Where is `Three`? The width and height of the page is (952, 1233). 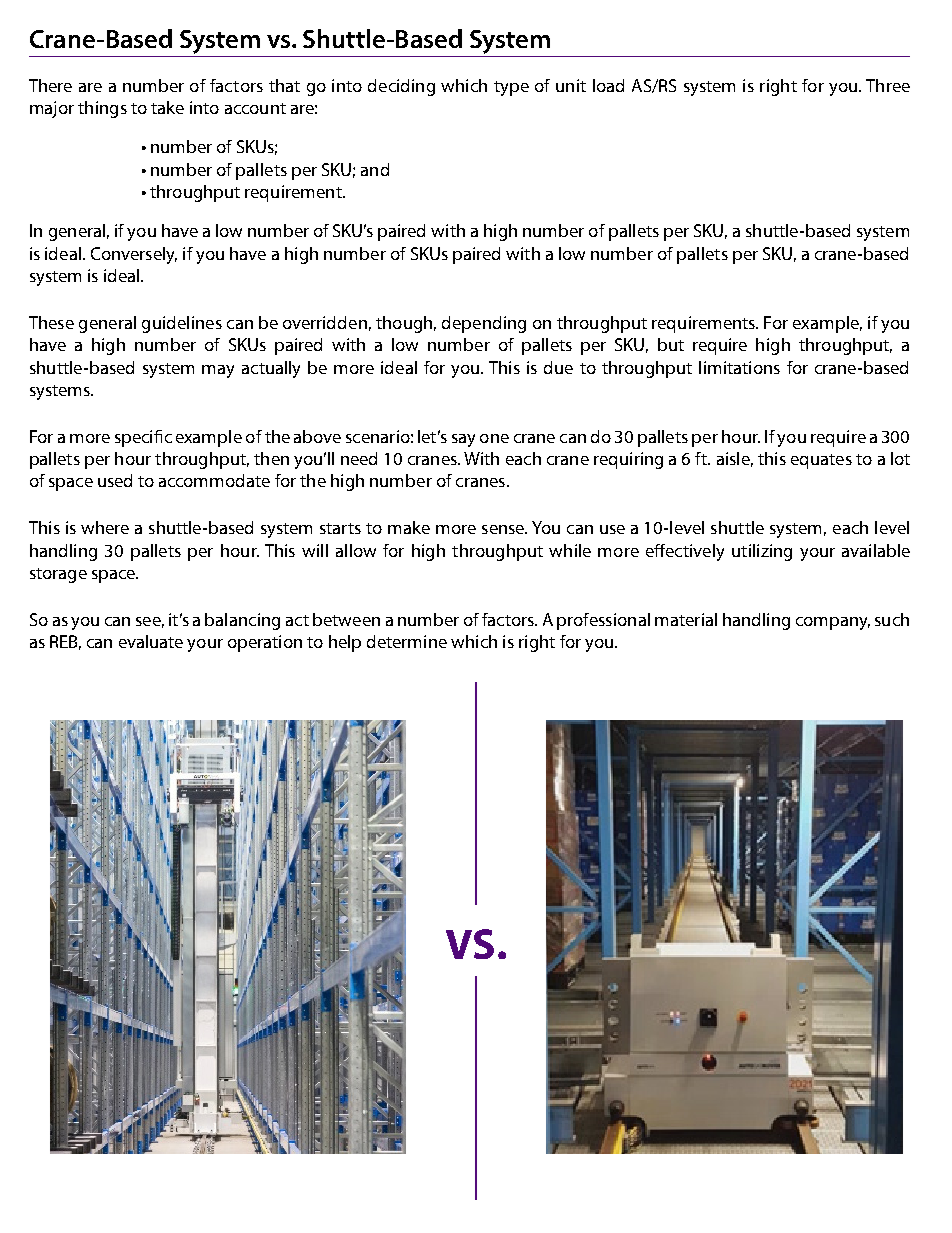
Three is located at coordinates (888, 85).
